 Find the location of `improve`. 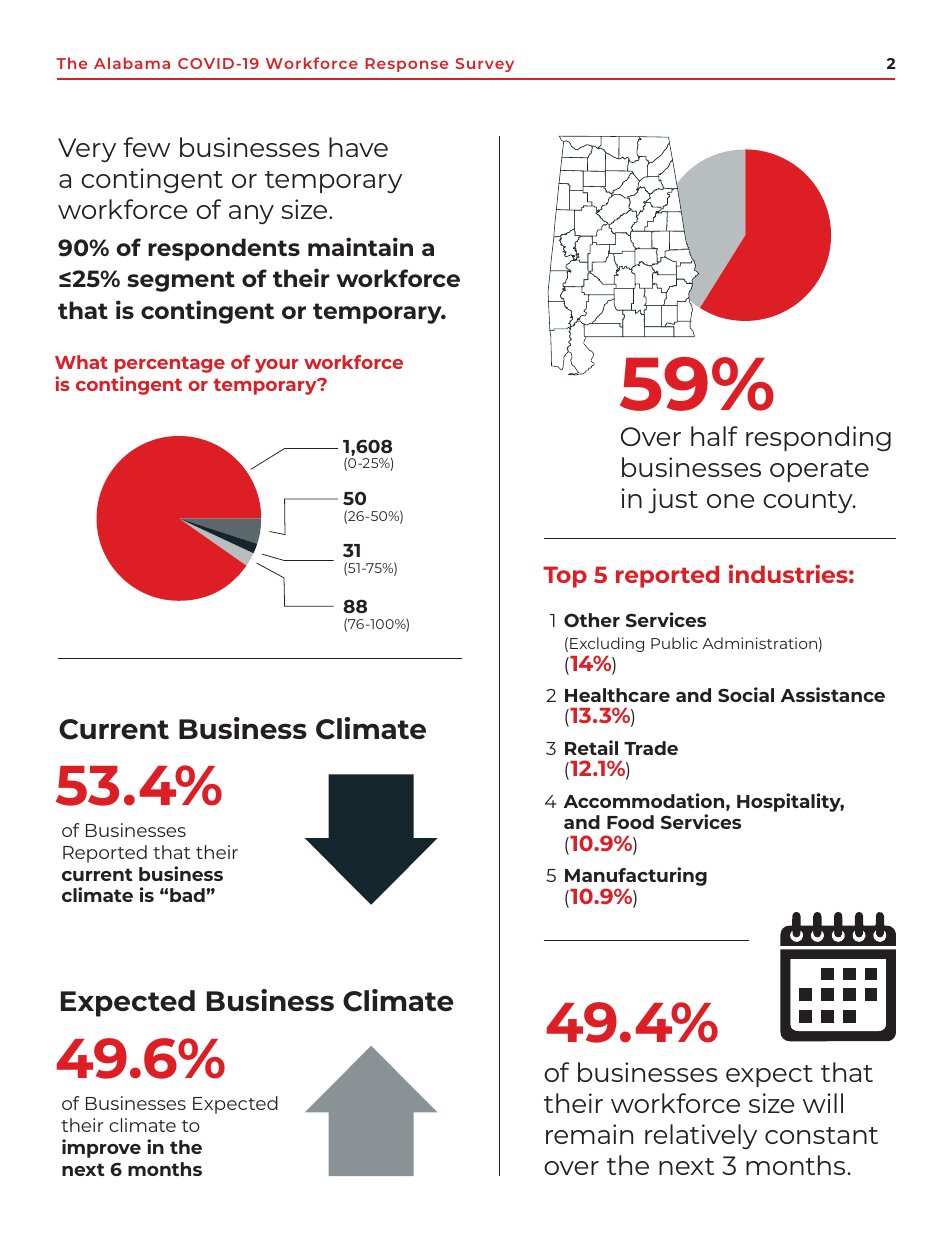

improve is located at coordinates (101, 1148).
